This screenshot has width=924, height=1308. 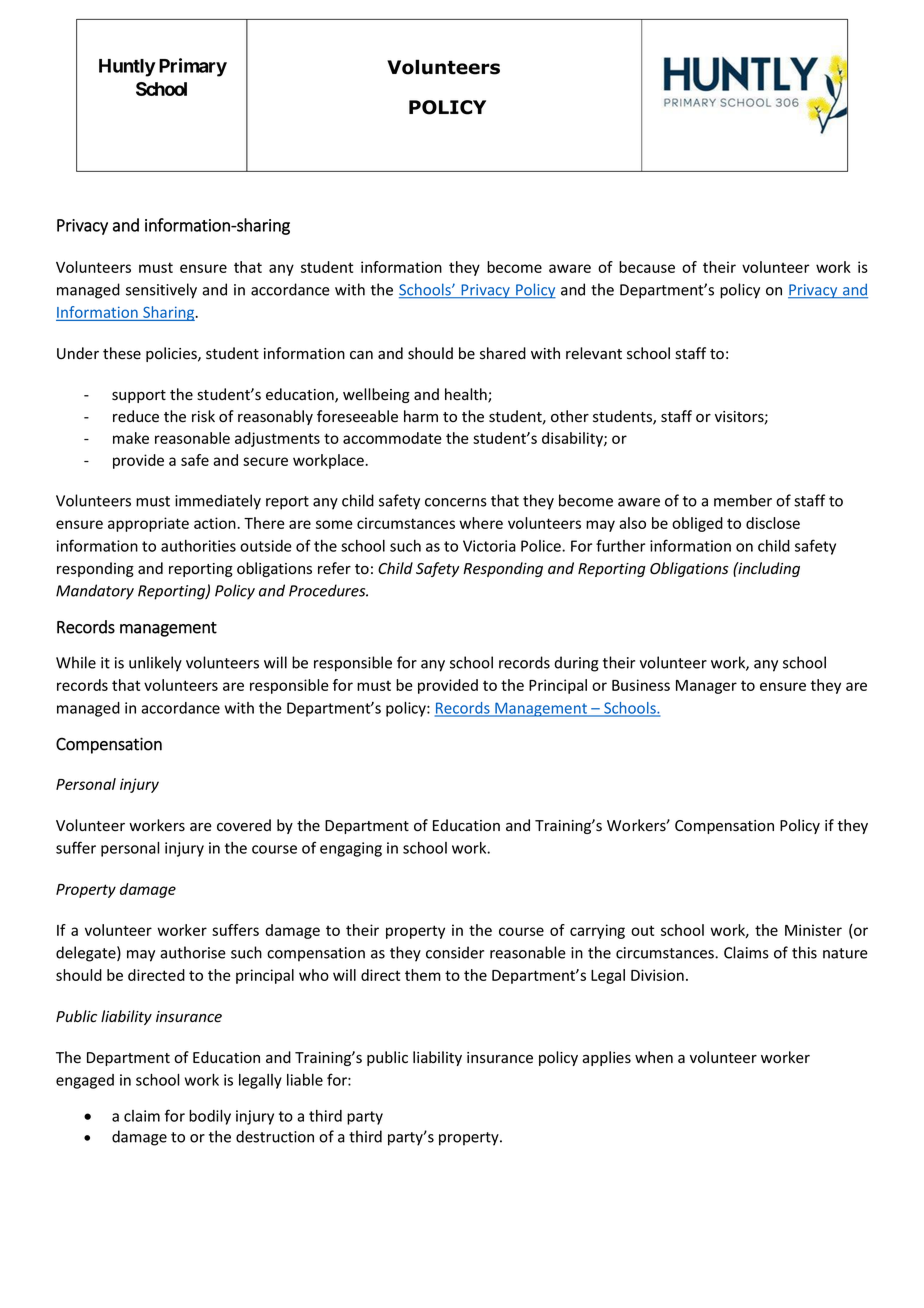 I want to click on covered, so click(x=244, y=825).
